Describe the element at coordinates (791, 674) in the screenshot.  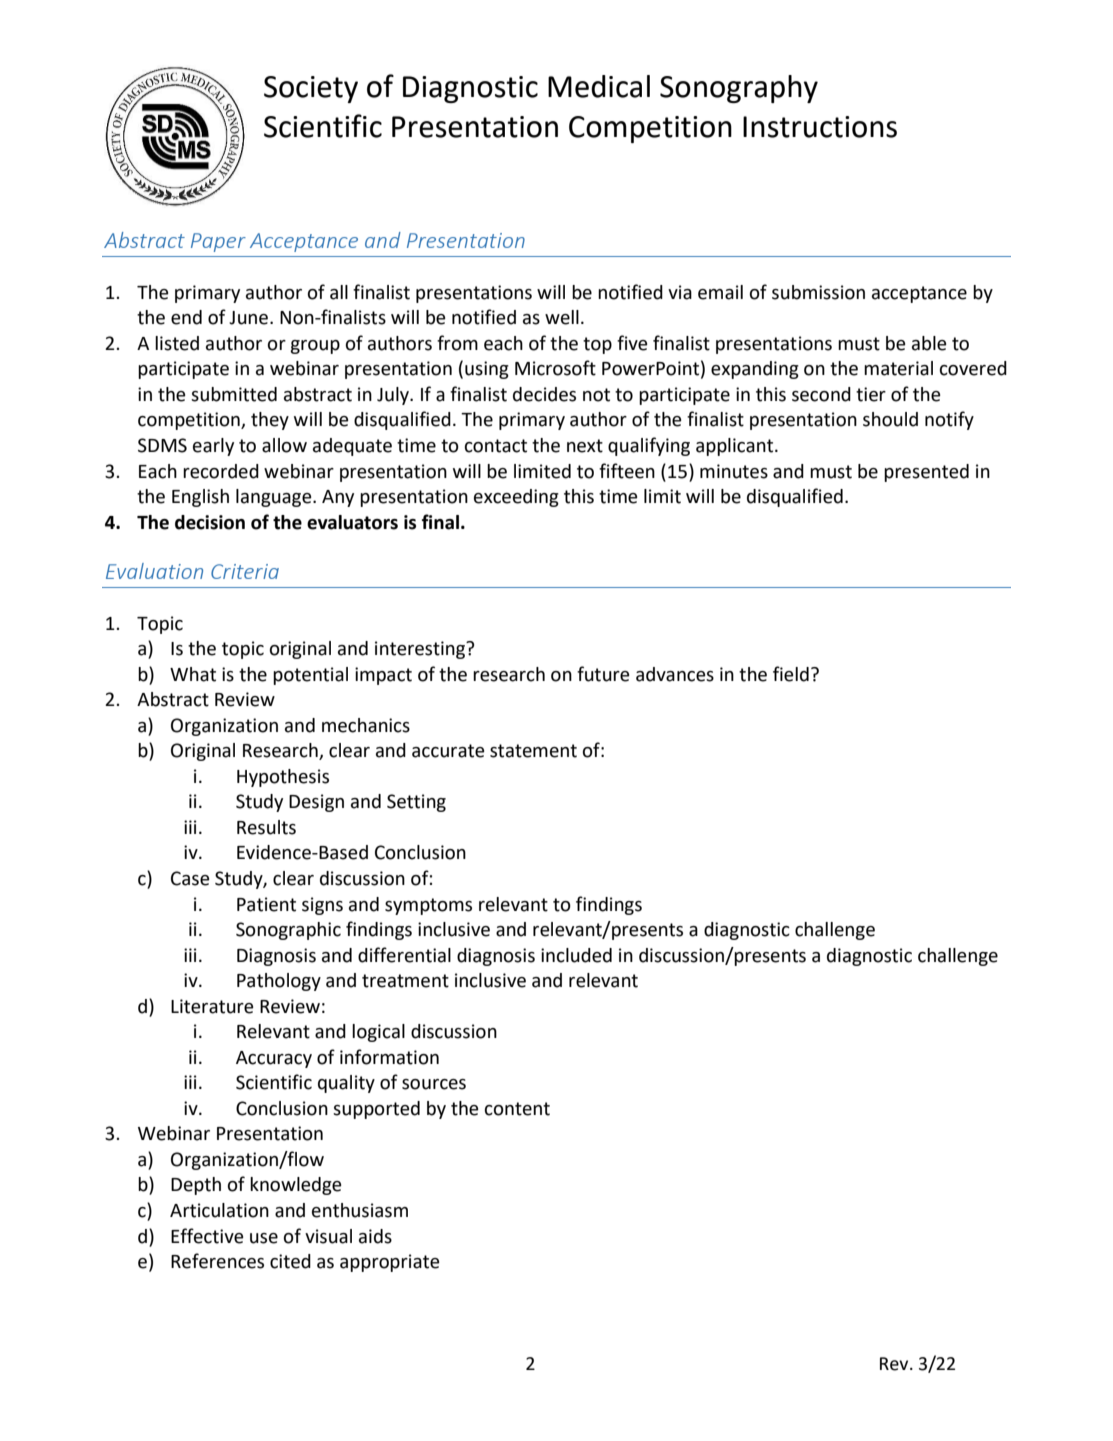
I see `field` at that location.
